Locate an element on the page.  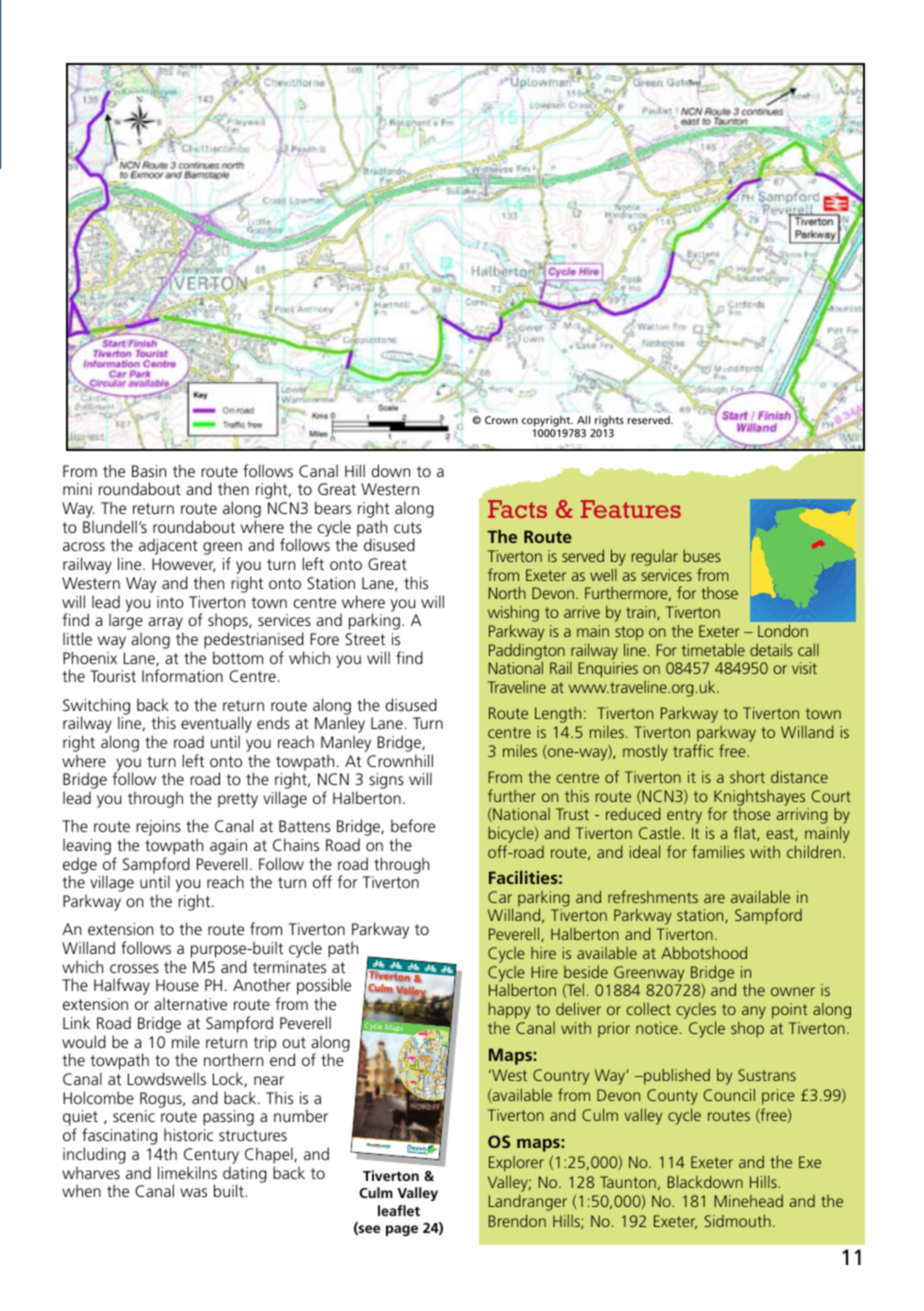
Basin is located at coordinates (149, 471).
